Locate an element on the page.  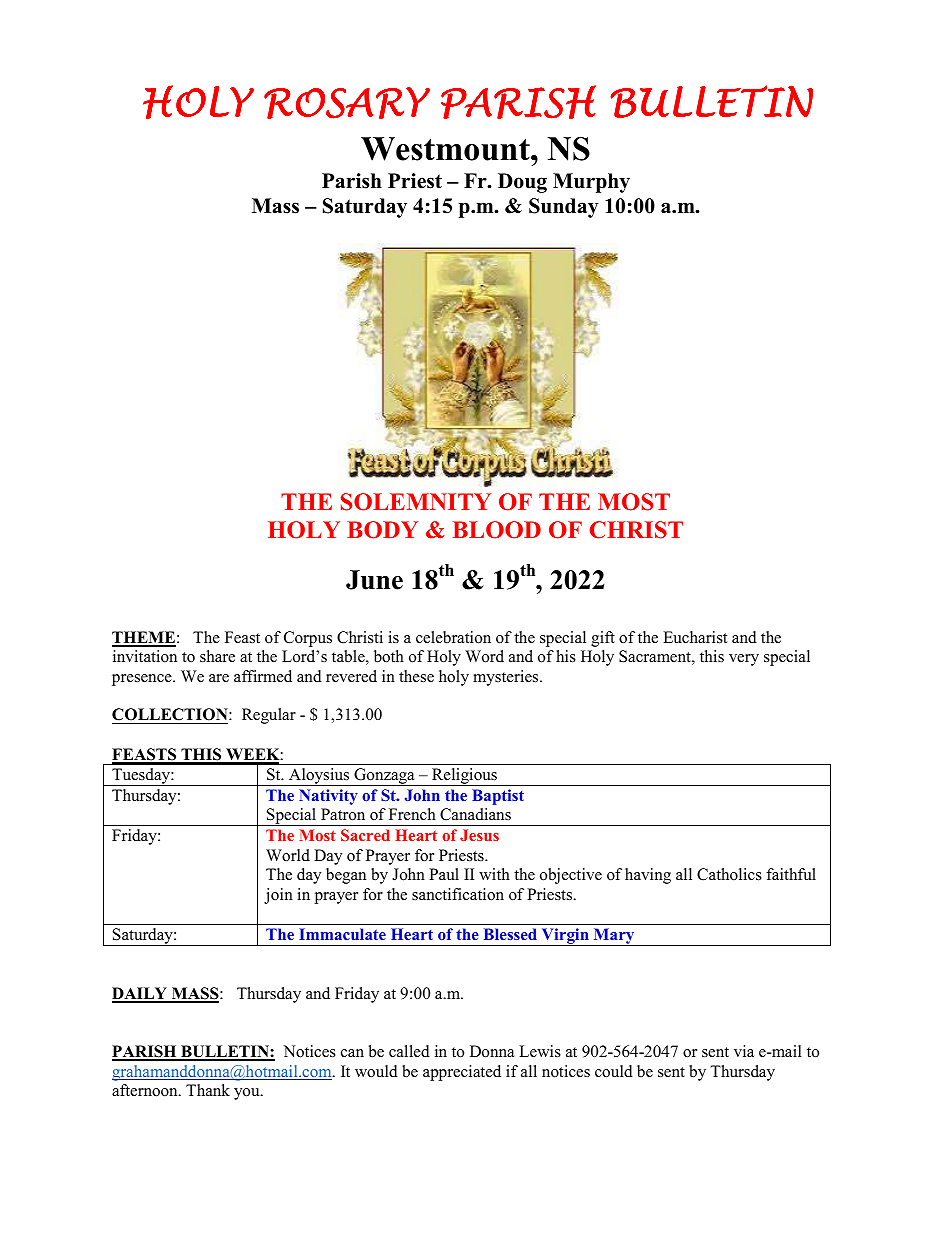
Regular is located at coordinates (269, 716).
